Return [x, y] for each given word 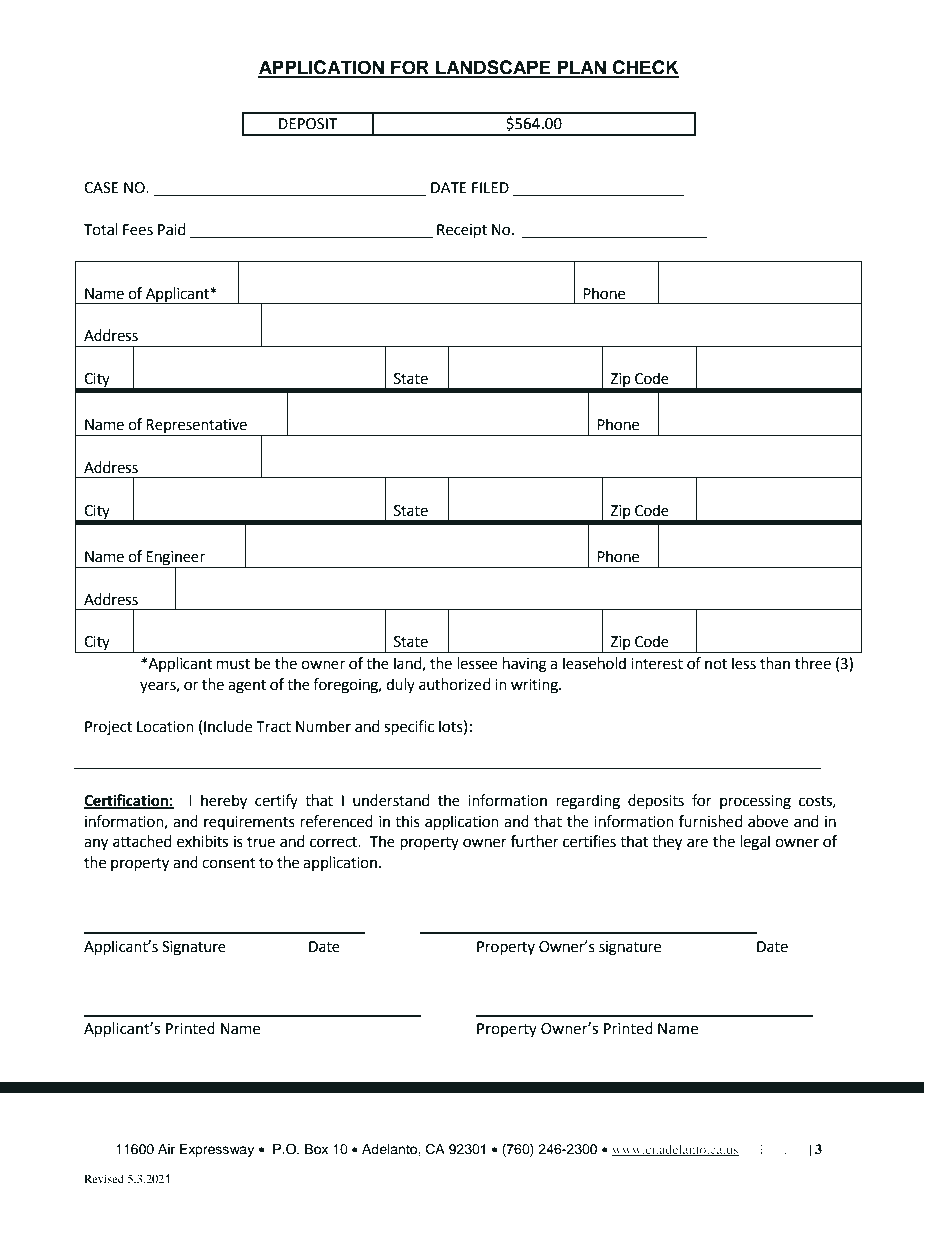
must [233, 664]
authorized [455, 684]
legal [755, 843]
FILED [490, 187]
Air [166, 1149]
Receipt [462, 231]
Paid [172, 229]
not [716, 664]
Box [316, 1149]
